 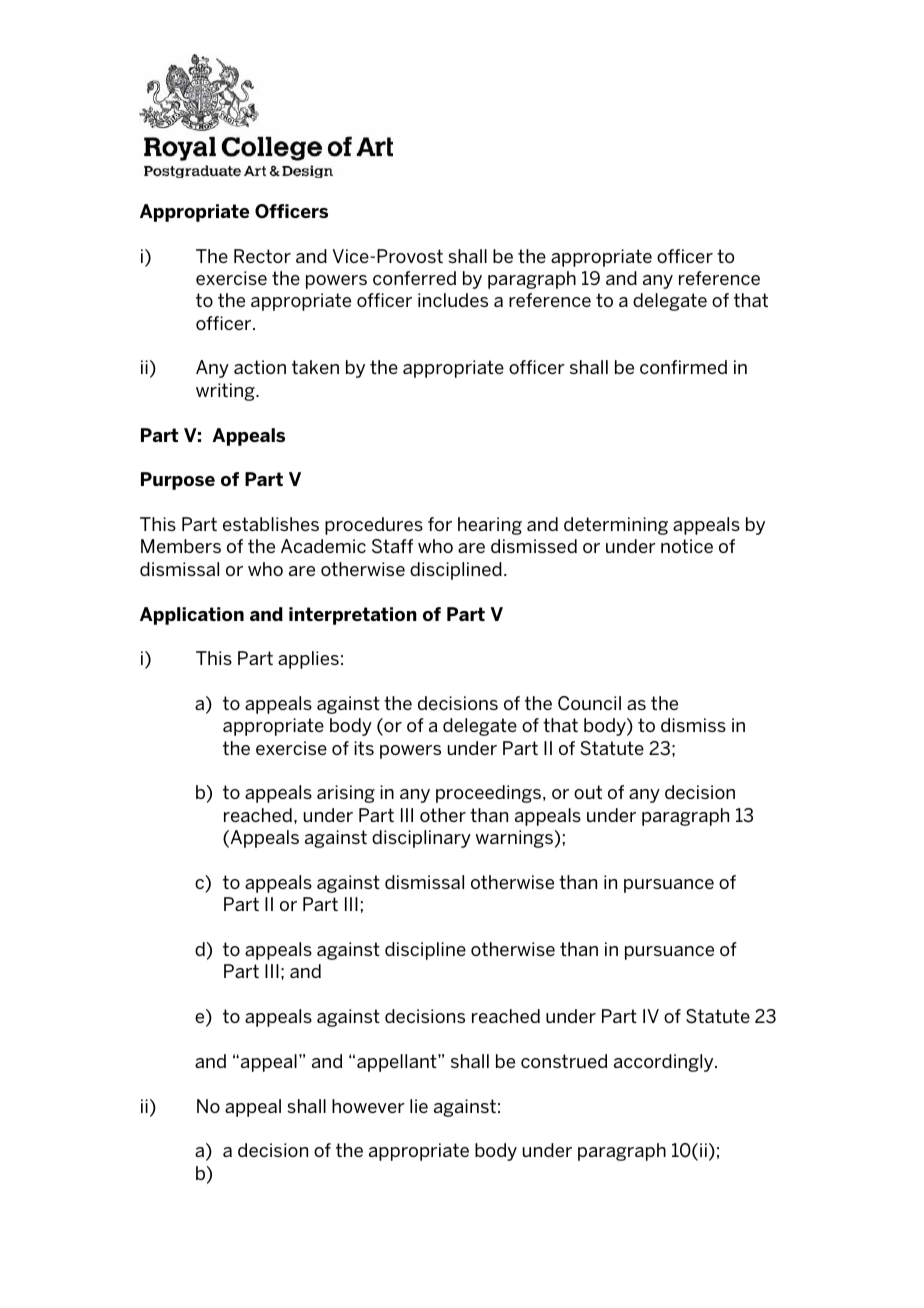 What do you see at coordinates (364, 748) in the page?
I see `its` at bounding box center [364, 748].
